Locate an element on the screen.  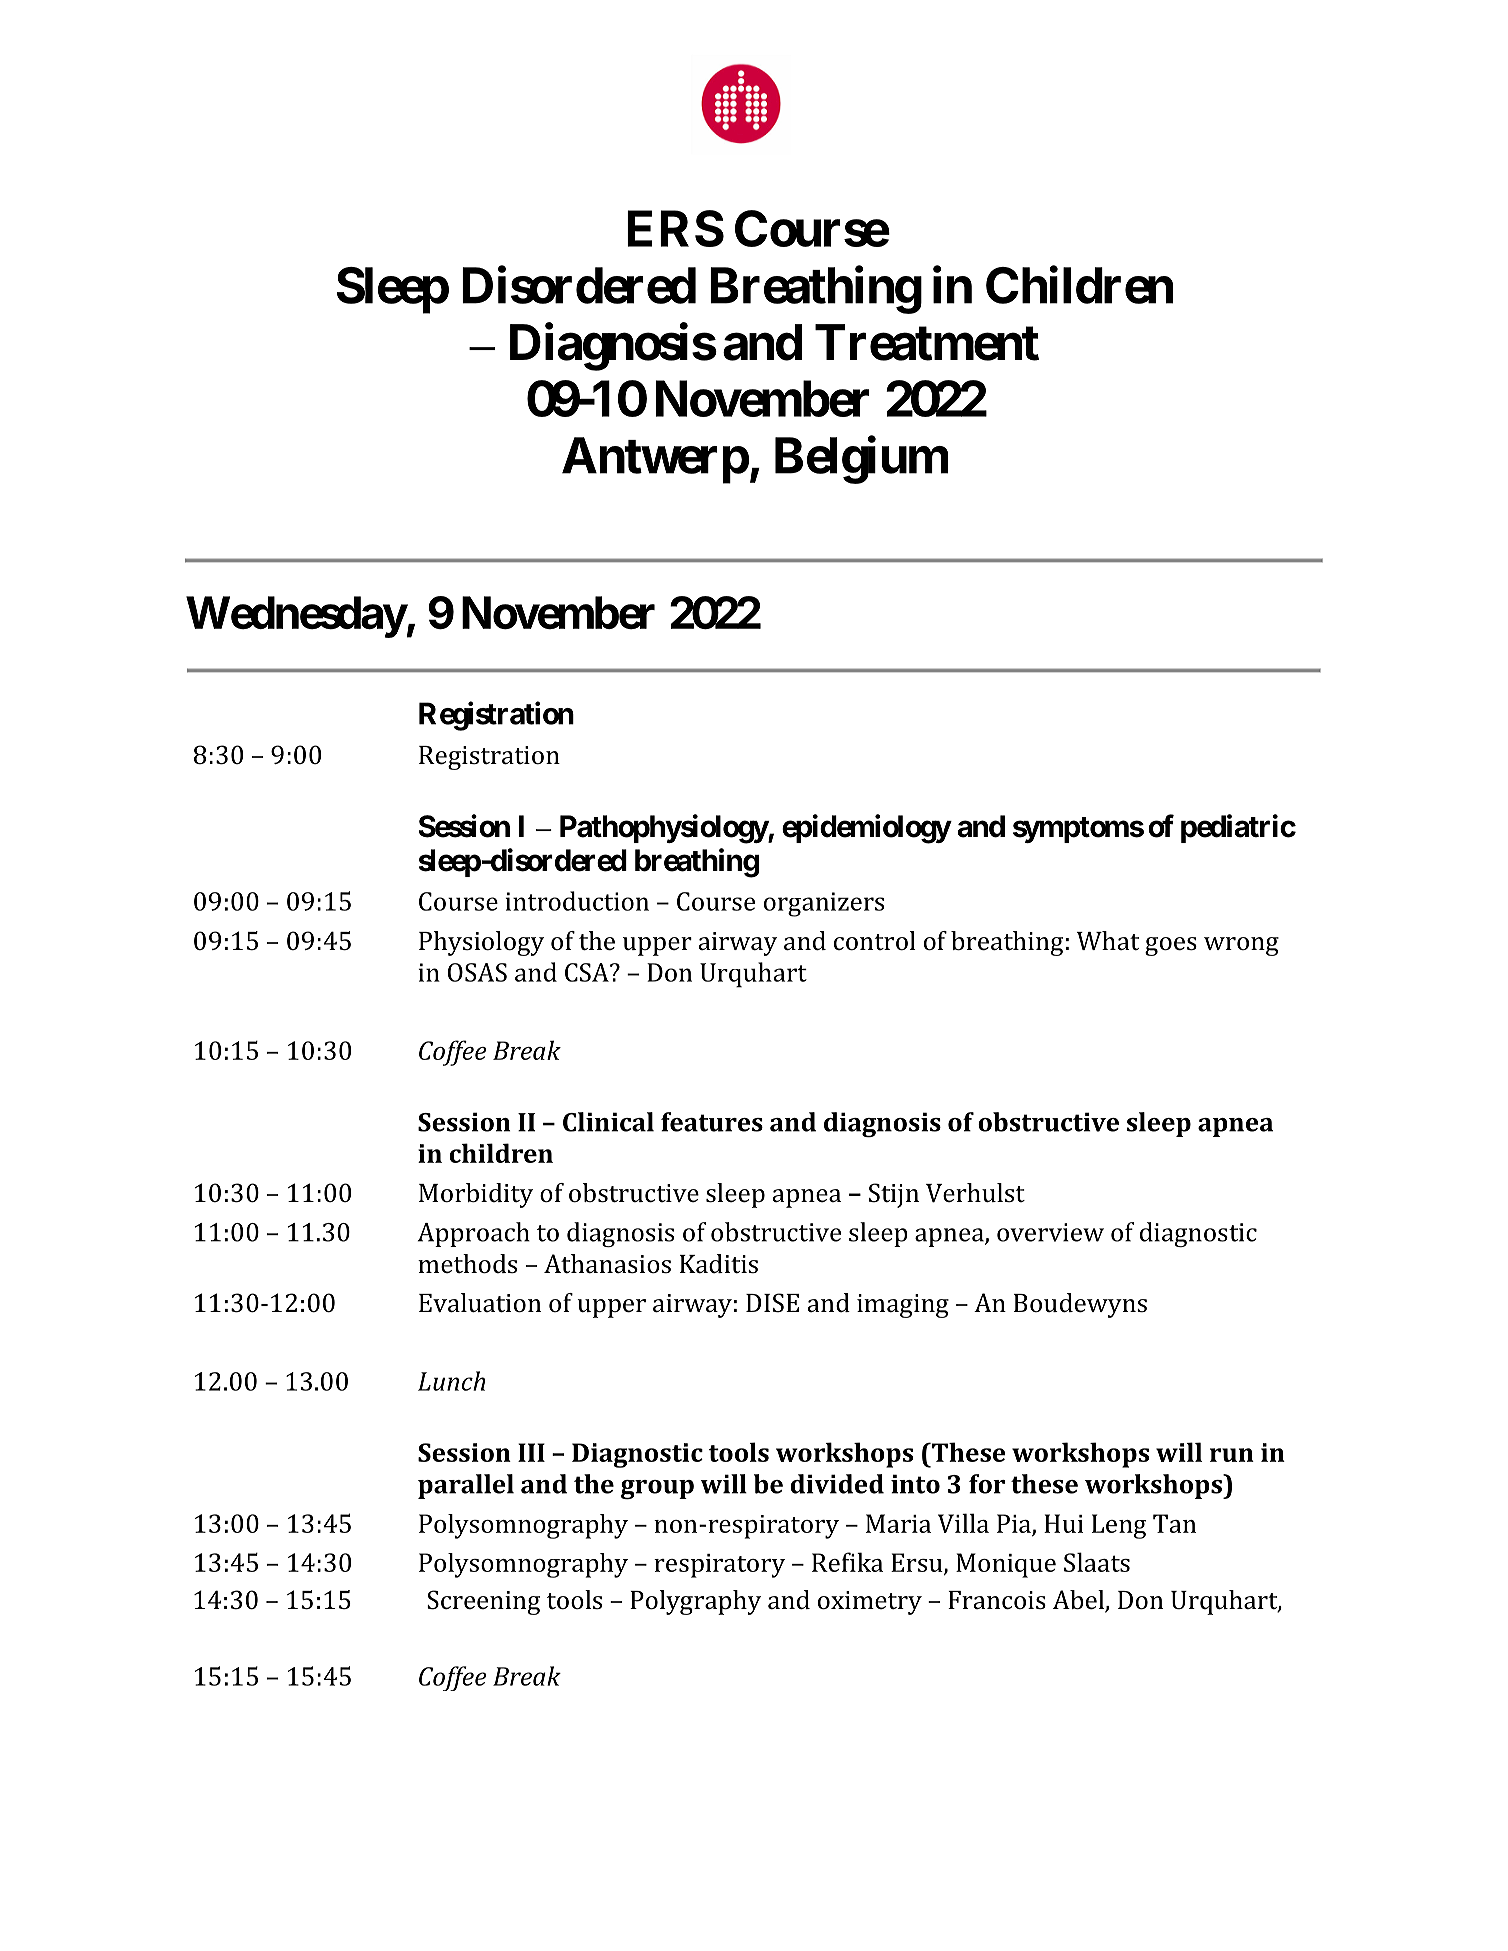
Treatment is located at coordinates (927, 342).
